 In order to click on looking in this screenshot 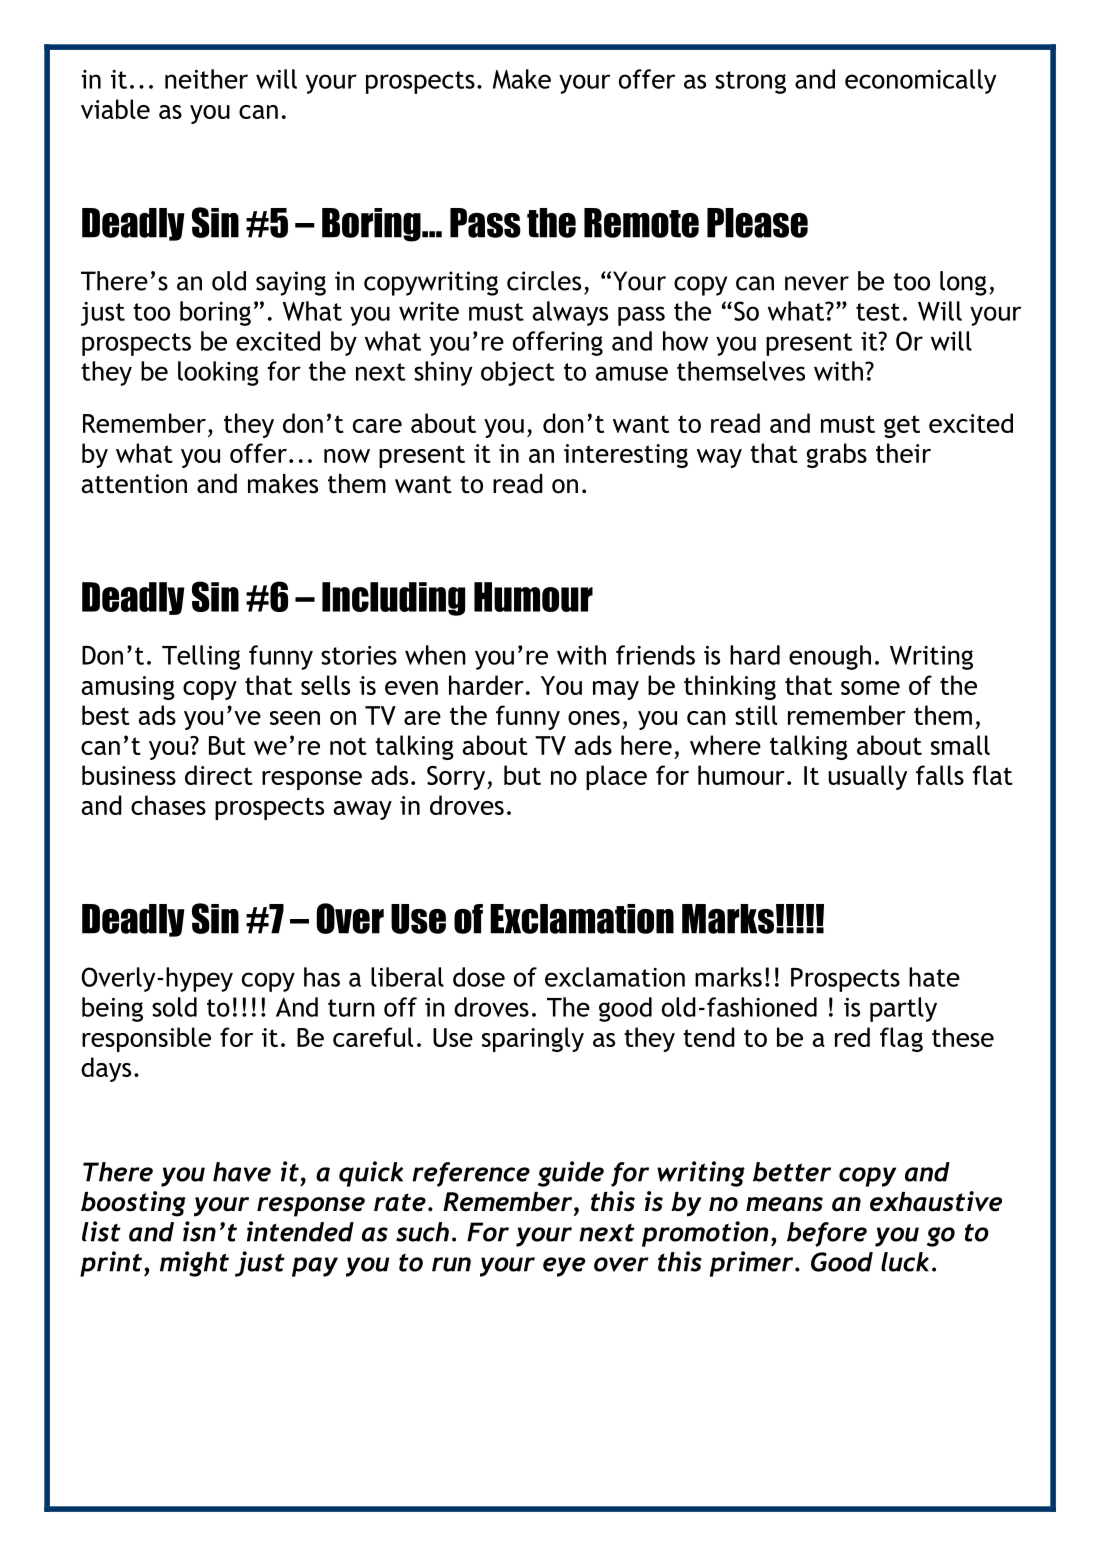, I will do `click(218, 373)`.
